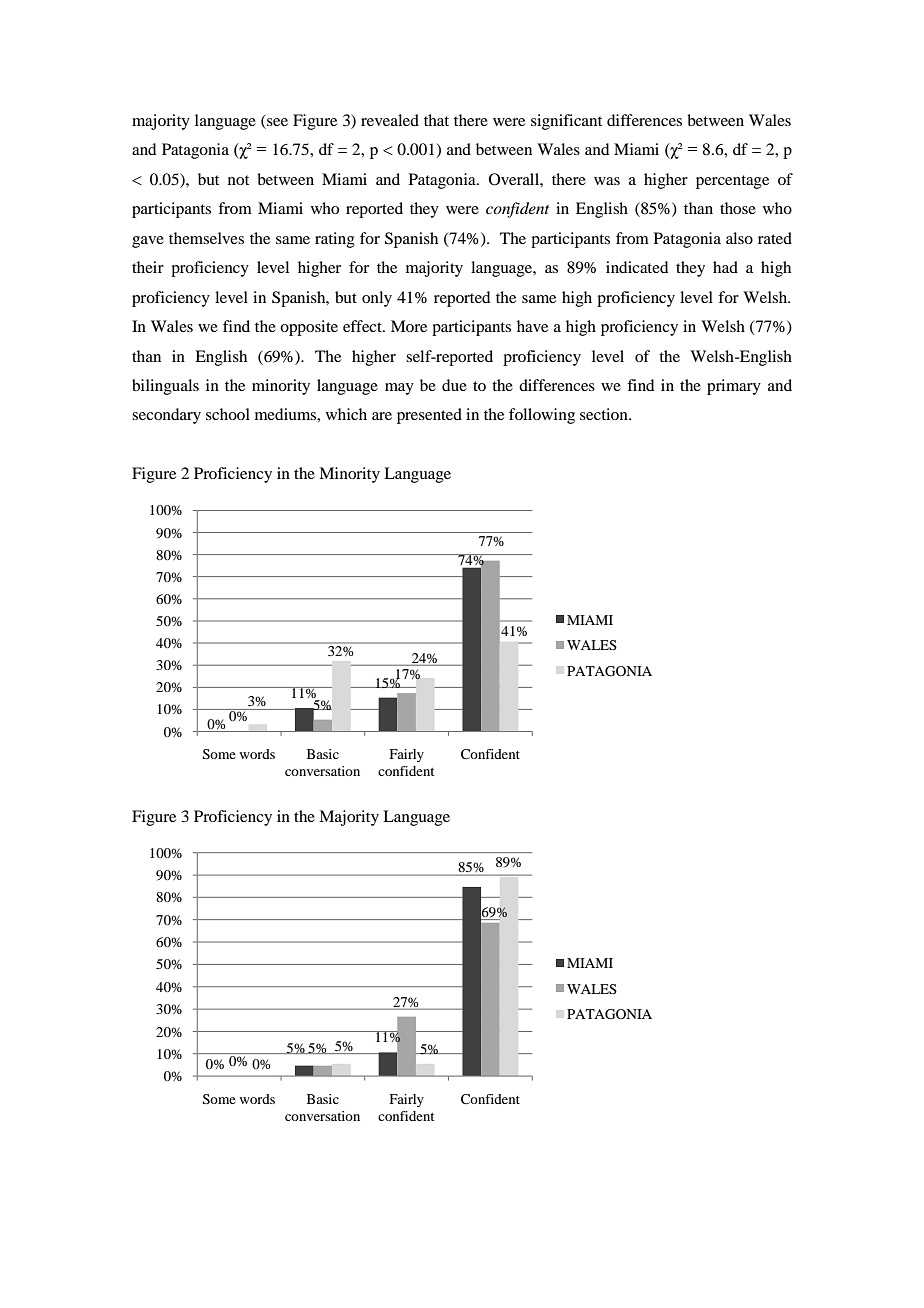 The width and height of the screenshot is (924, 1308). What do you see at coordinates (228, 414) in the screenshot?
I see `school` at bounding box center [228, 414].
